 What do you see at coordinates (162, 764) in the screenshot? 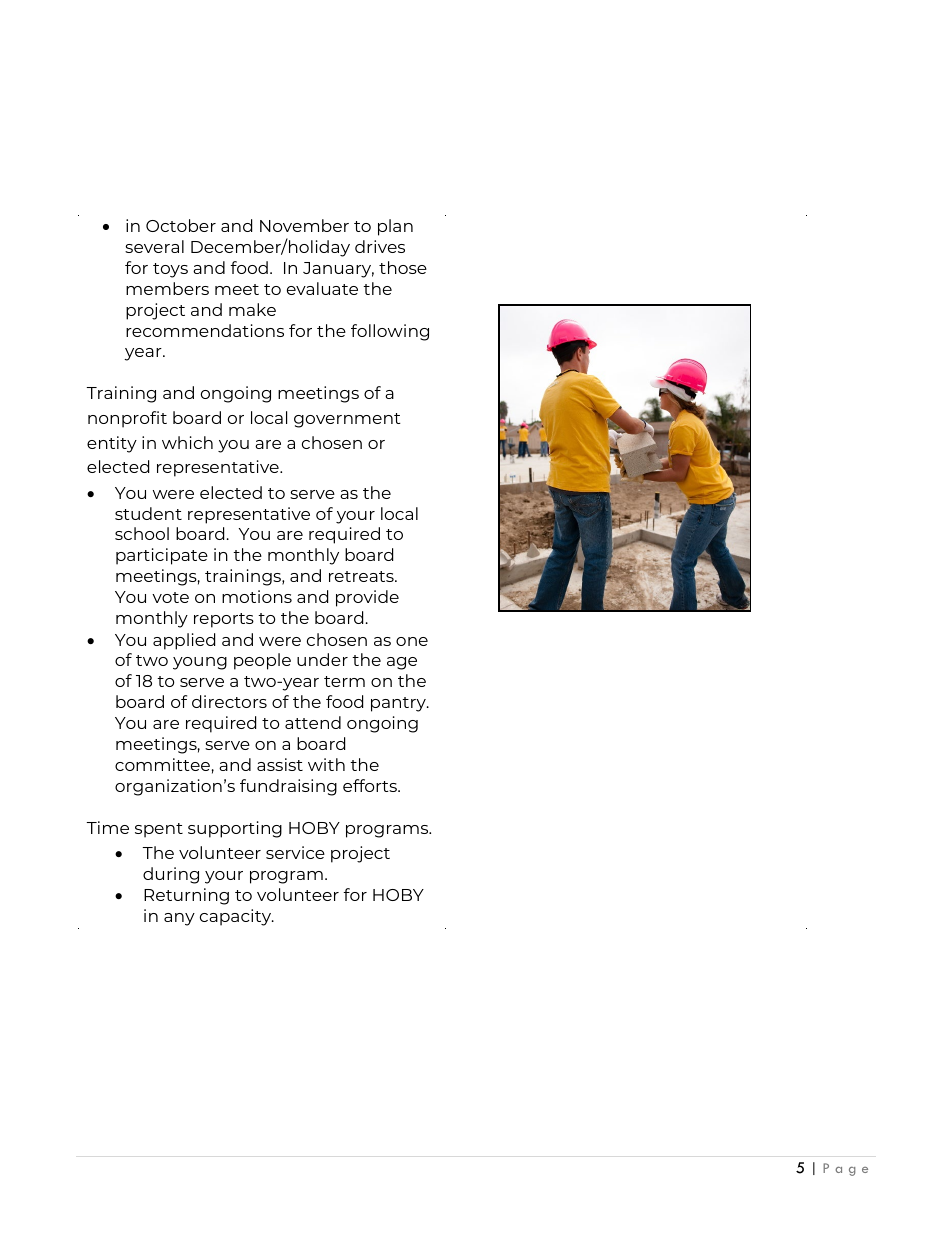
I see `committee` at bounding box center [162, 764].
